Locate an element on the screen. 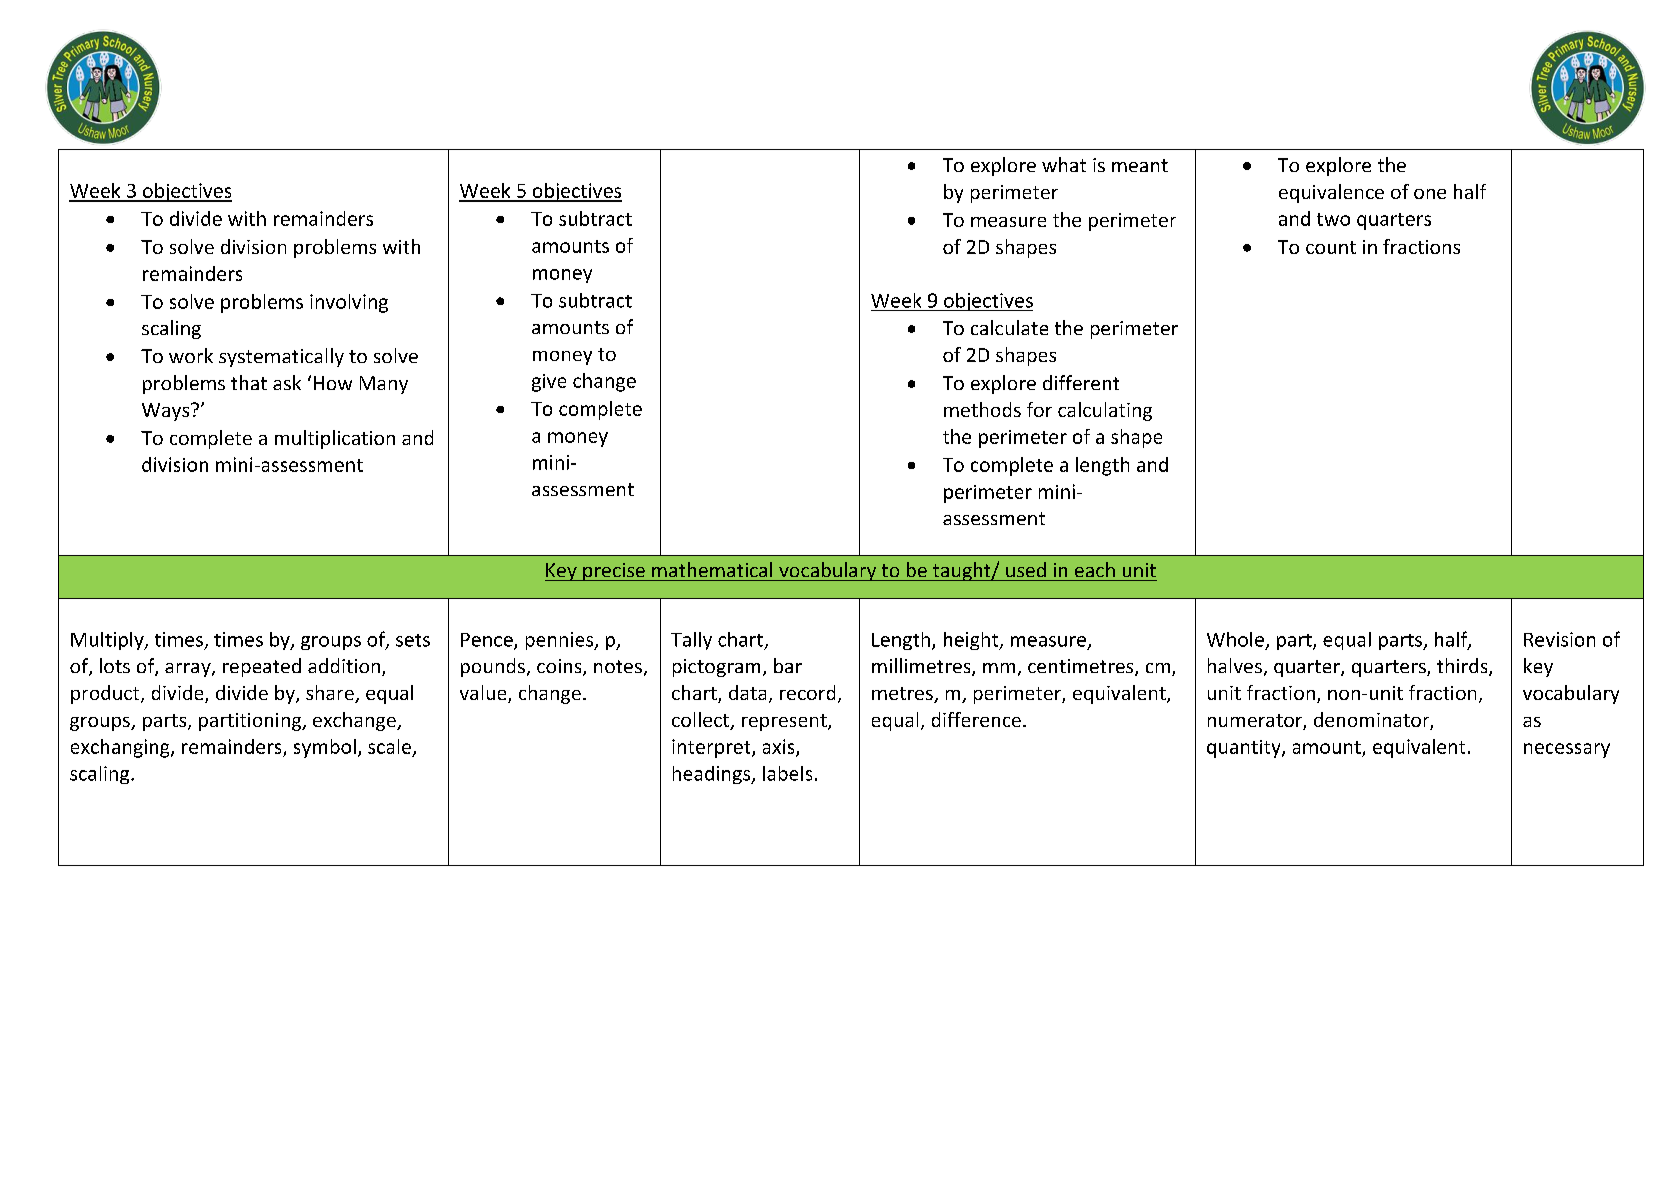 This screenshot has height=1188, width=1680. calculating is located at coordinates (1105, 411).
